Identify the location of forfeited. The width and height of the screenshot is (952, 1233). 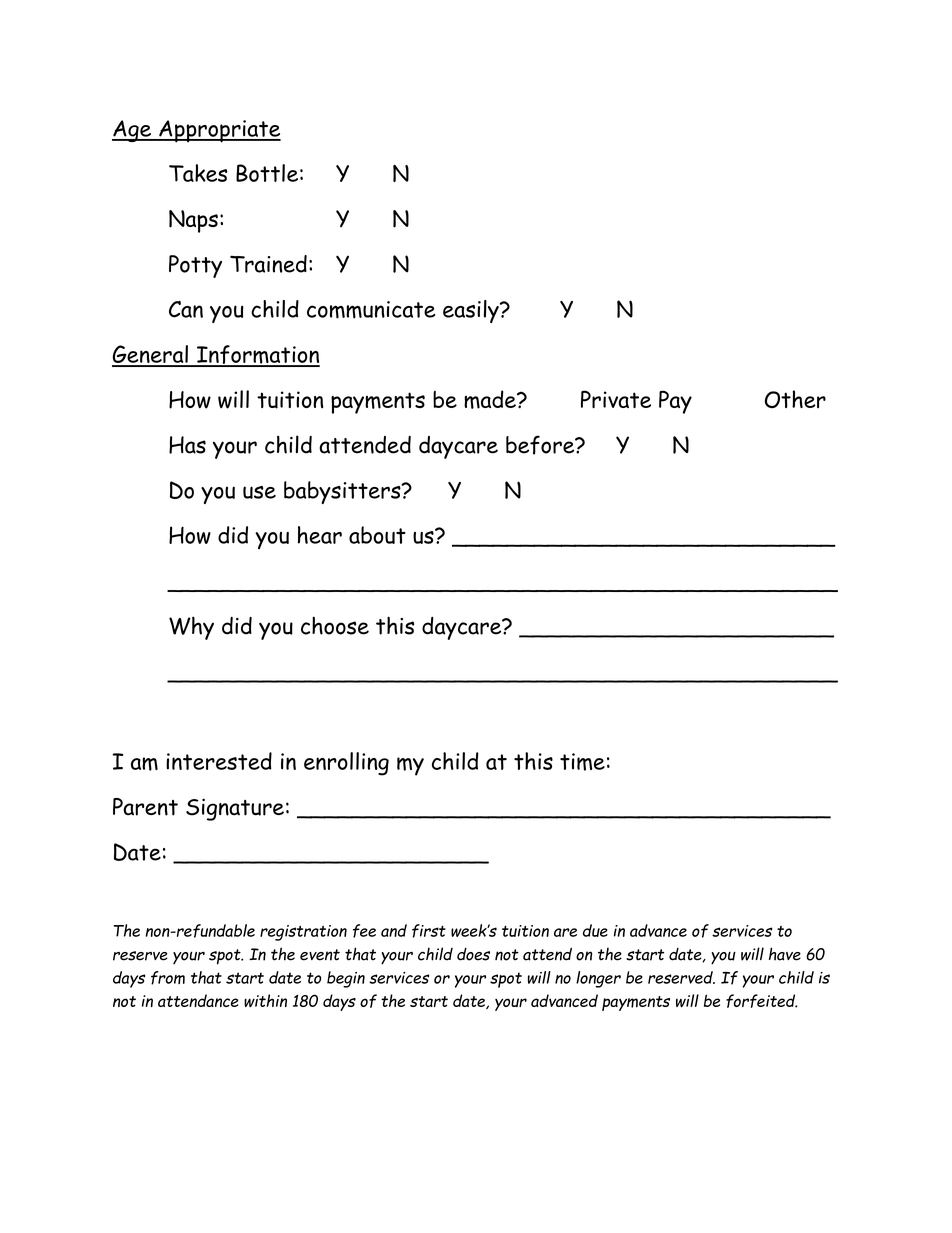
(761, 1001).
